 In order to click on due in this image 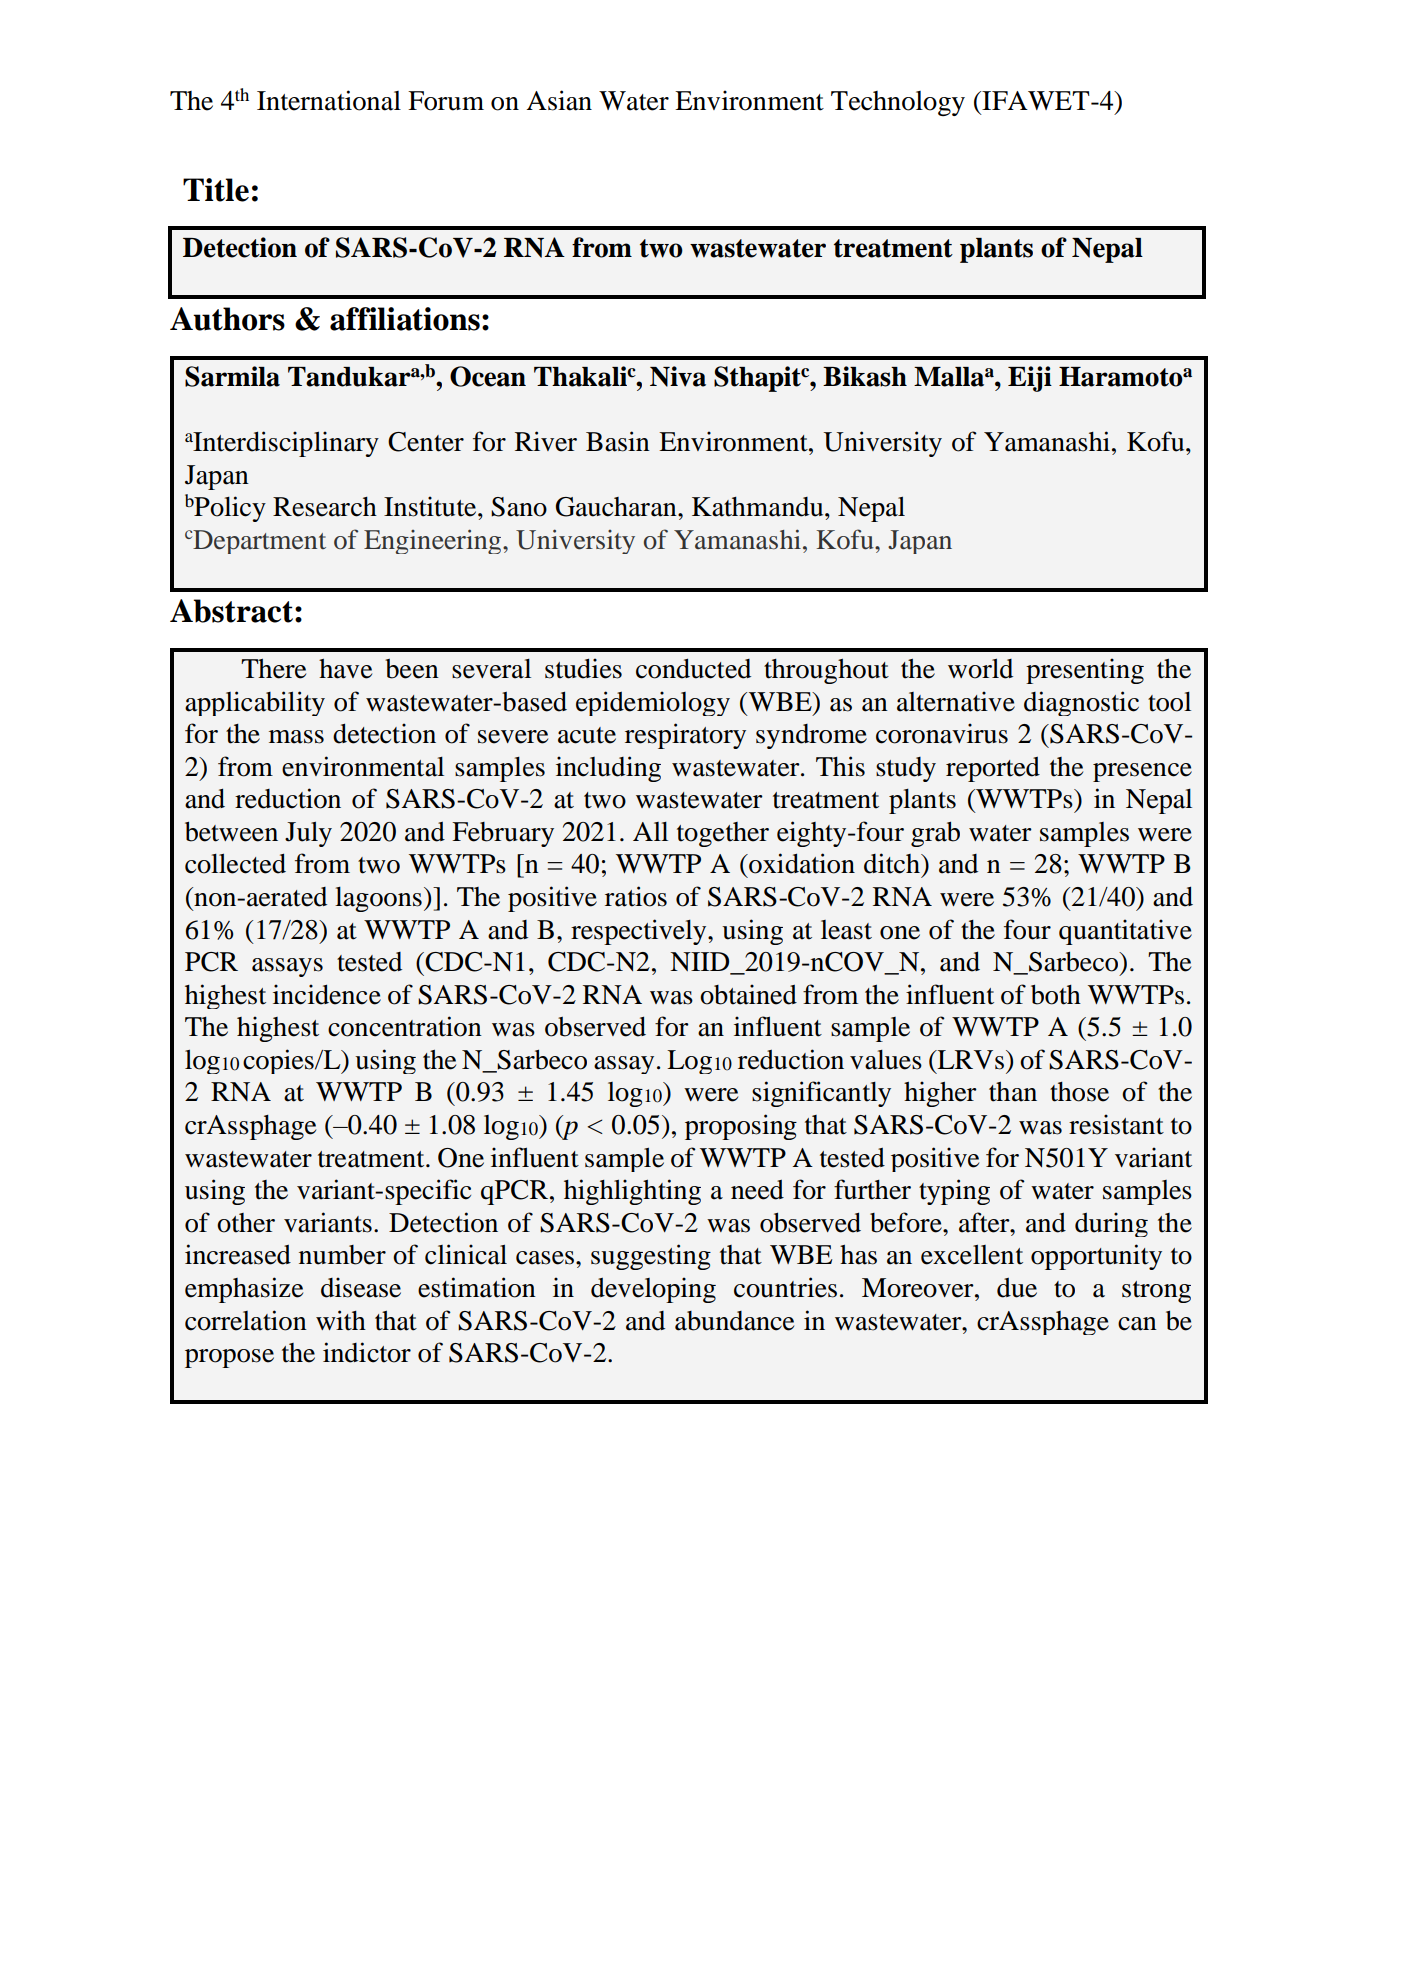, I will do `click(1017, 1288)`.
